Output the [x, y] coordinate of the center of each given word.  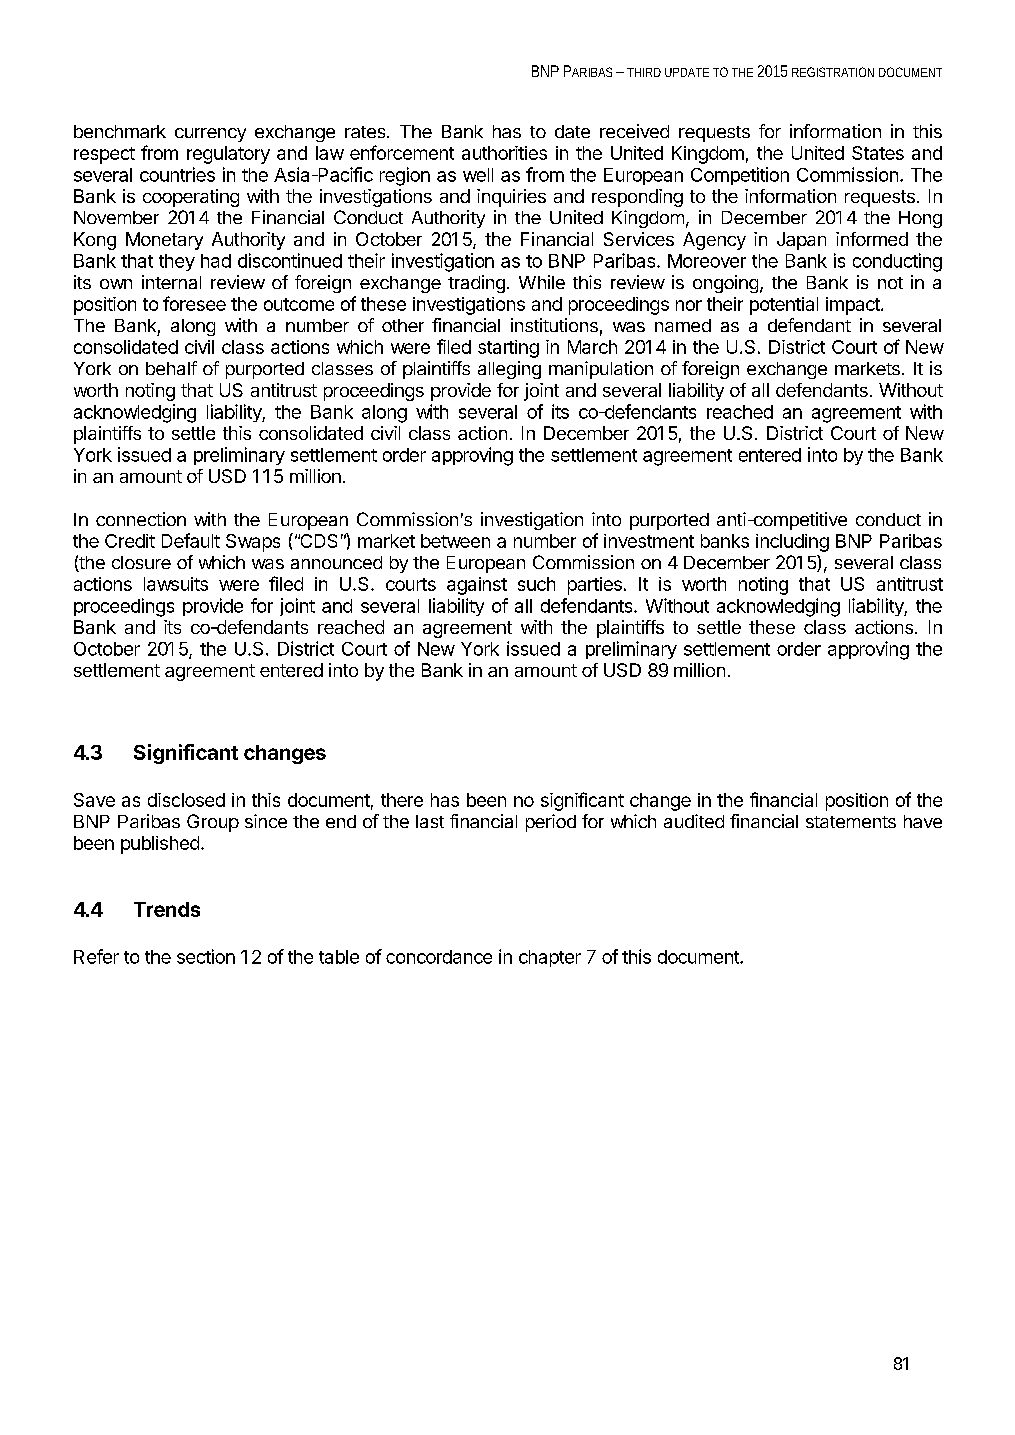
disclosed [186, 800]
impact [854, 306]
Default [191, 540]
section [206, 956]
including [792, 543]
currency [210, 135]
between [455, 541]
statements [851, 822]
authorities [504, 153]
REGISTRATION [833, 72]
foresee [194, 303]
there [402, 800]
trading [476, 284]
